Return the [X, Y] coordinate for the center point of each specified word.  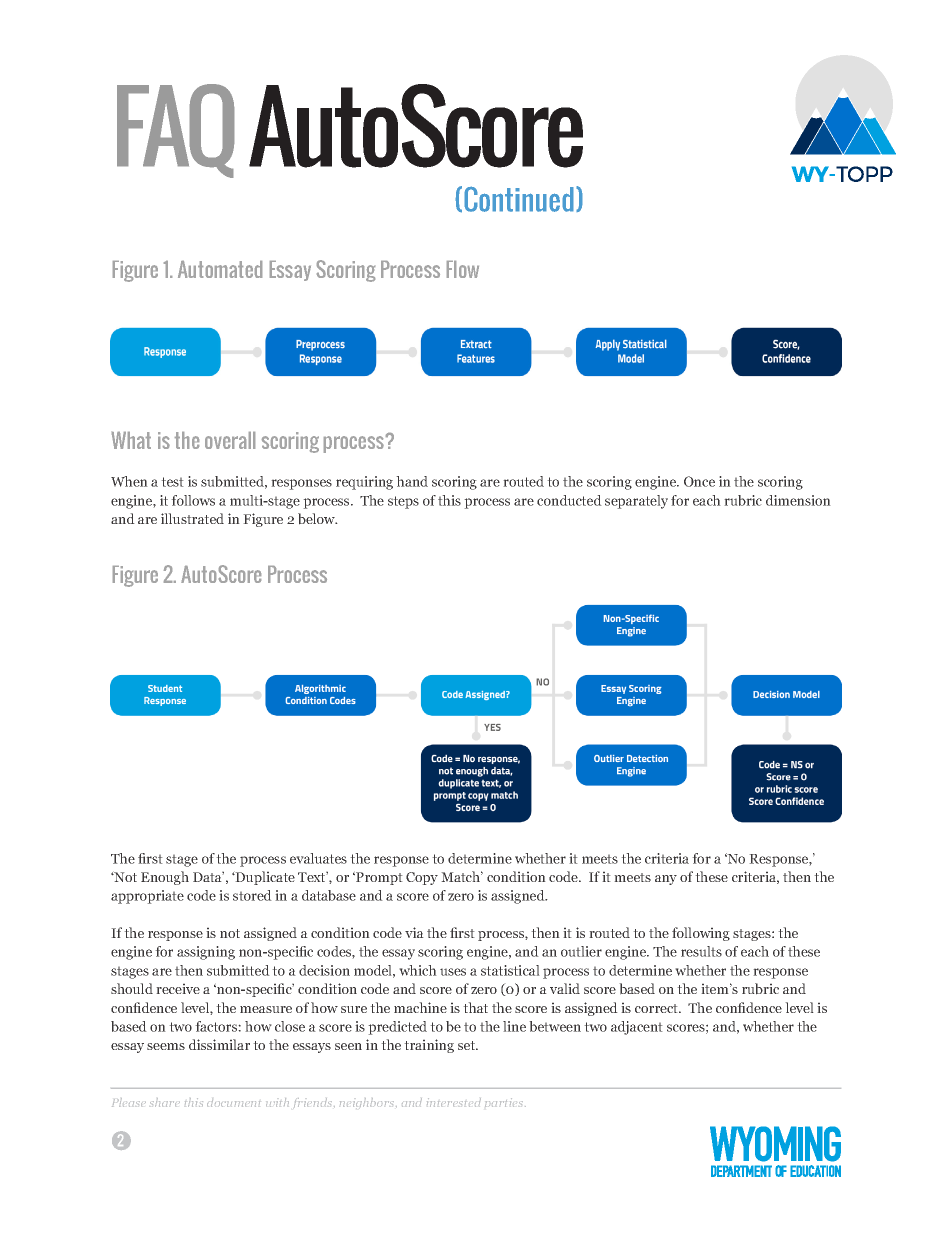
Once [699, 481]
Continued [519, 199]
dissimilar [219, 1044]
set [468, 1045]
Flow [463, 269]
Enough [165, 878]
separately [636, 502]
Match [462, 876]
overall [230, 440]
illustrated [192, 518]
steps [403, 502]
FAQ [176, 131]
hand [412, 481]
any [666, 880]
